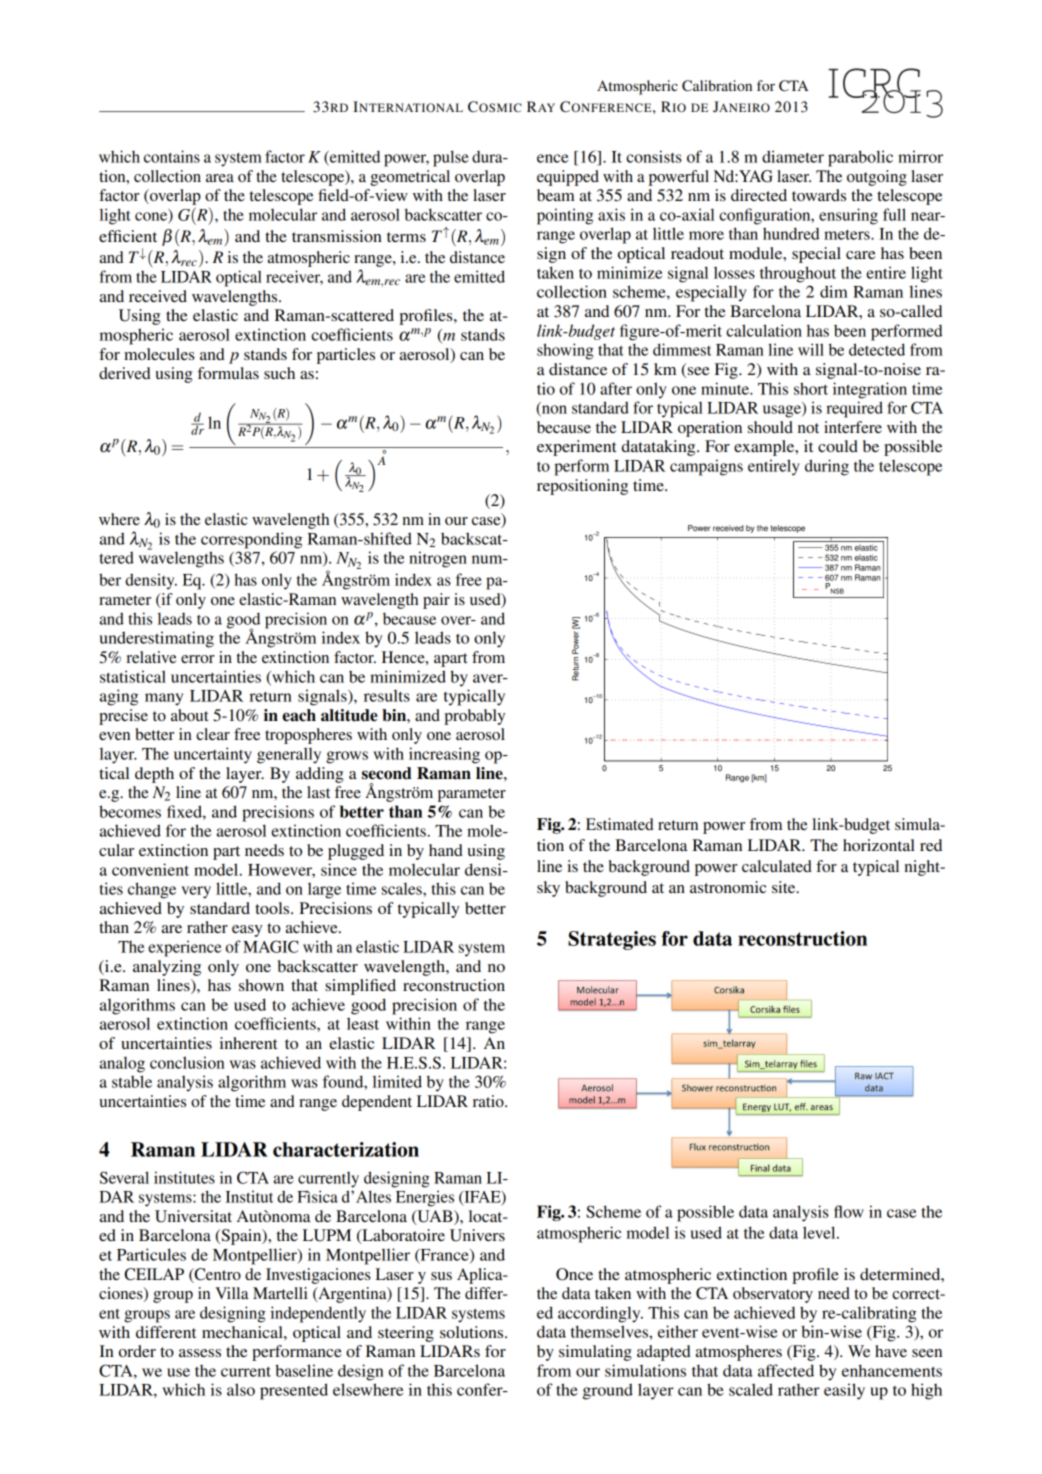 The width and height of the document is (1042, 1474). Describe the element at coordinates (819, 195) in the document. I see `towards` at that location.
